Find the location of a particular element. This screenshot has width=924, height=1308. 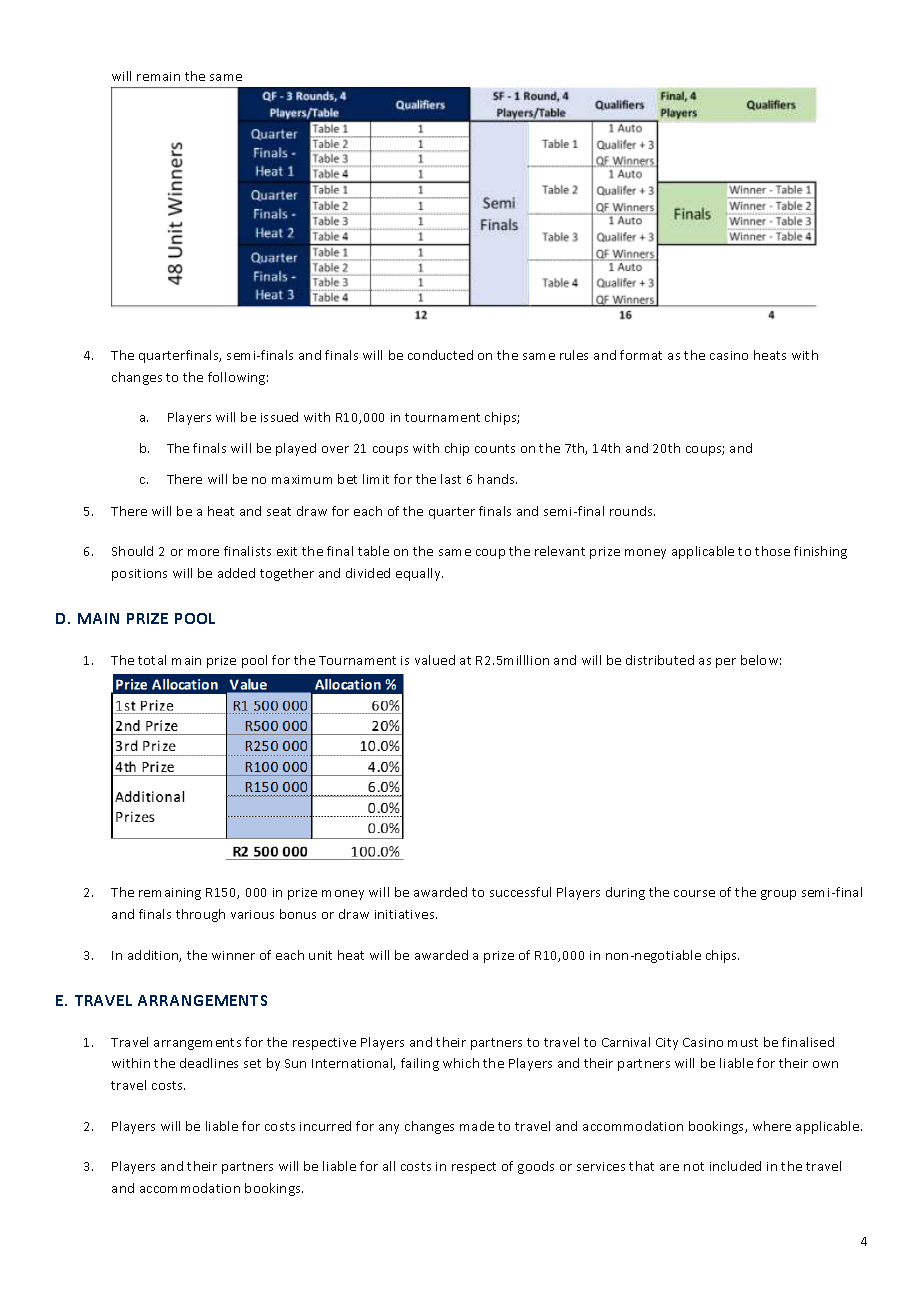

issued is located at coordinates (279, 417).
